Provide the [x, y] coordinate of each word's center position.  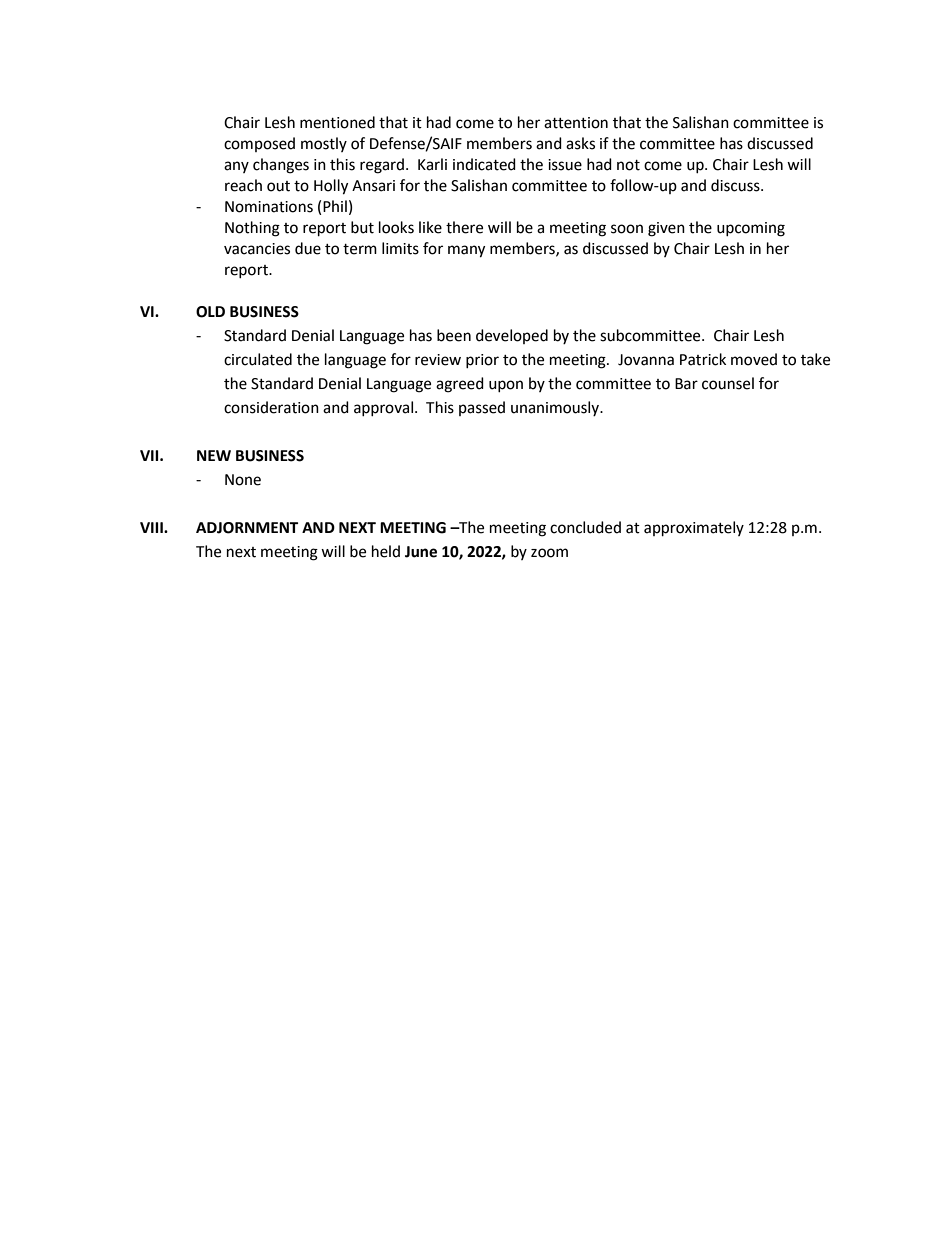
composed [259, 144]
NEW [214, 455]
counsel [728, 383]
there [464, 227]
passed [482, 408]
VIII [152, 527]
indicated [484, 164]
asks [580, 143]
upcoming [751, 229]
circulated [258, 359]
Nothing [252, 229]
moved [754, 359]
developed [512, 336]
